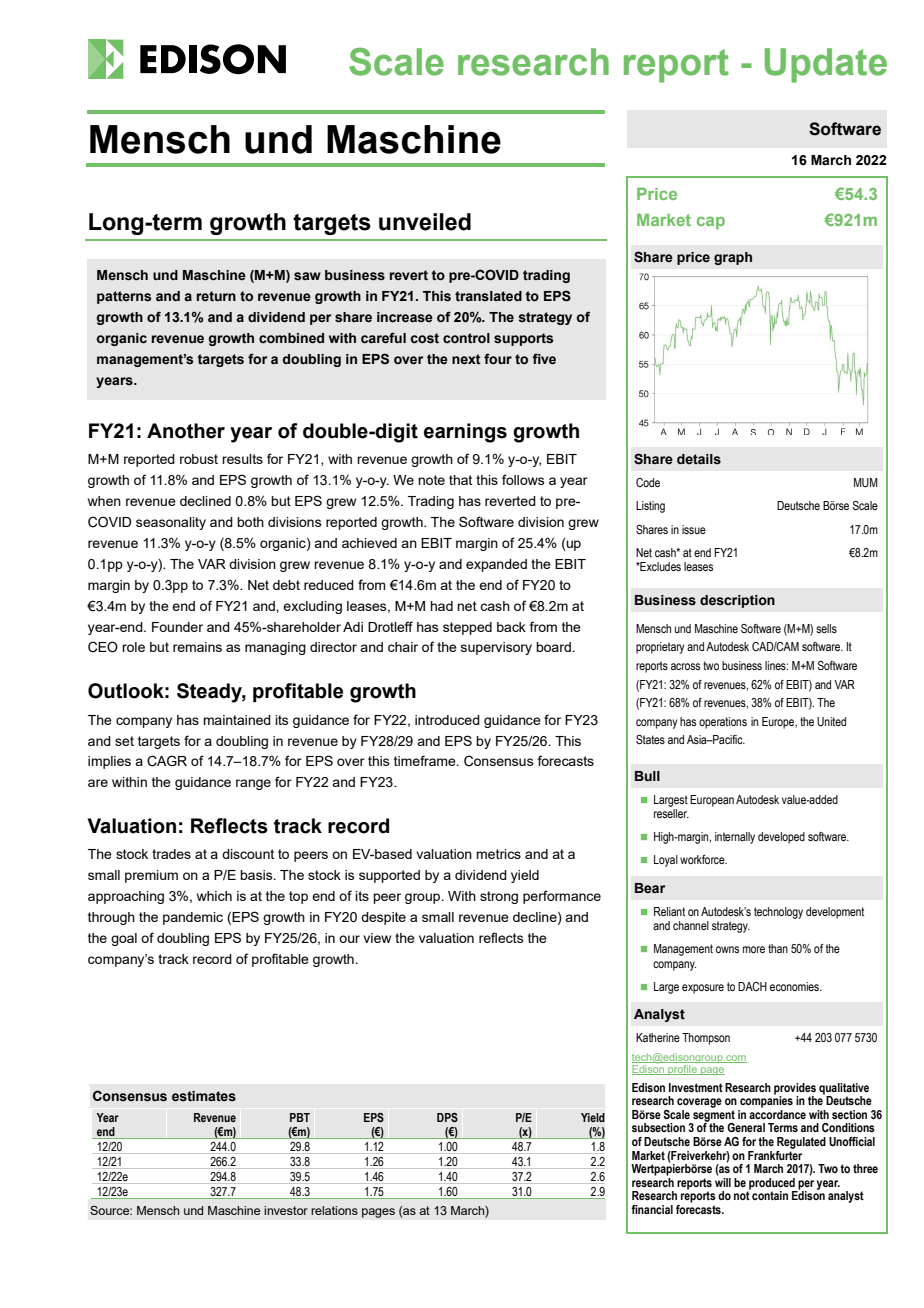  I want to click on saw, so click(307, 276).
